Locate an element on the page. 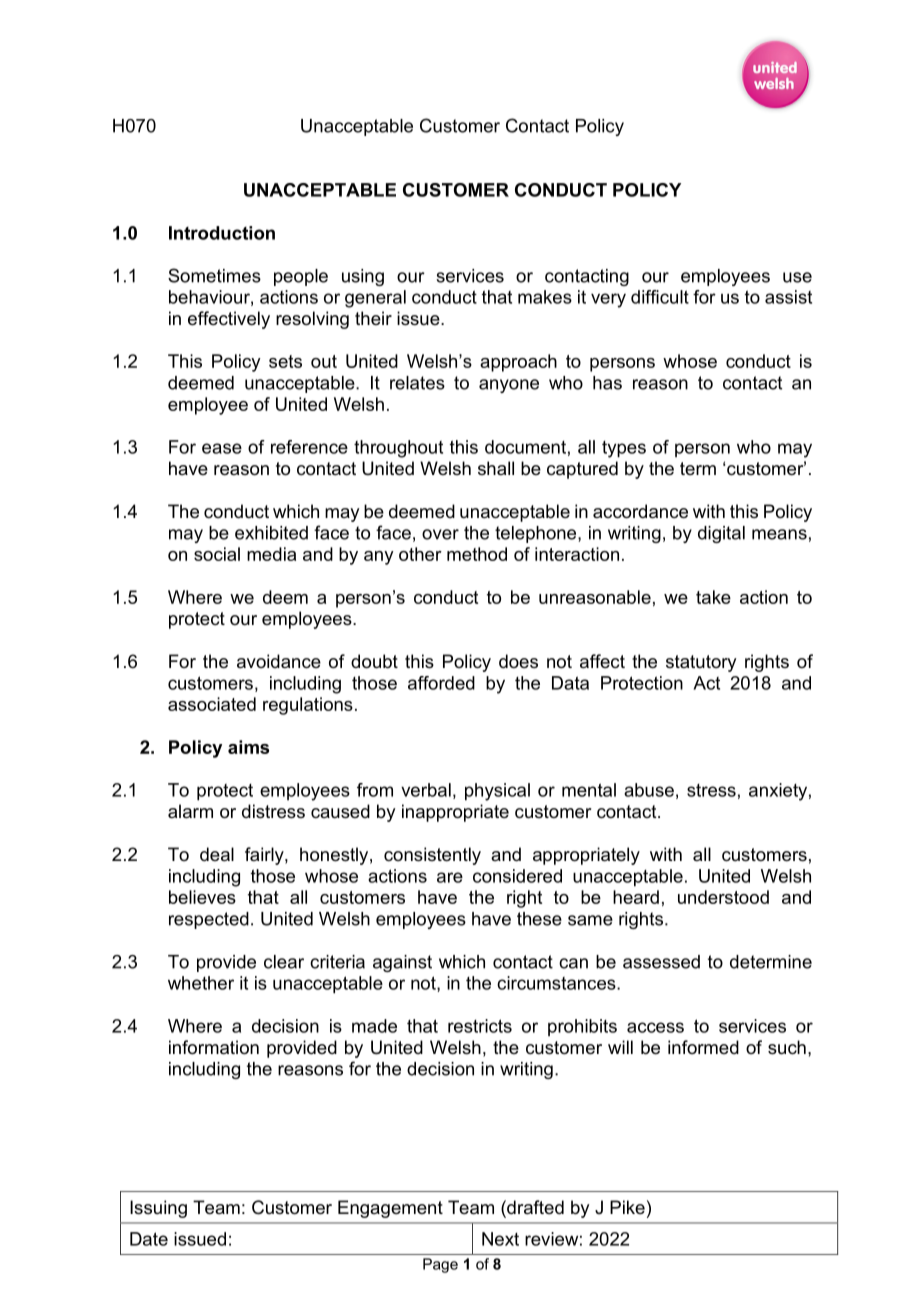 The image size is (924, 1308). are is located at coordinates (450, 877).
